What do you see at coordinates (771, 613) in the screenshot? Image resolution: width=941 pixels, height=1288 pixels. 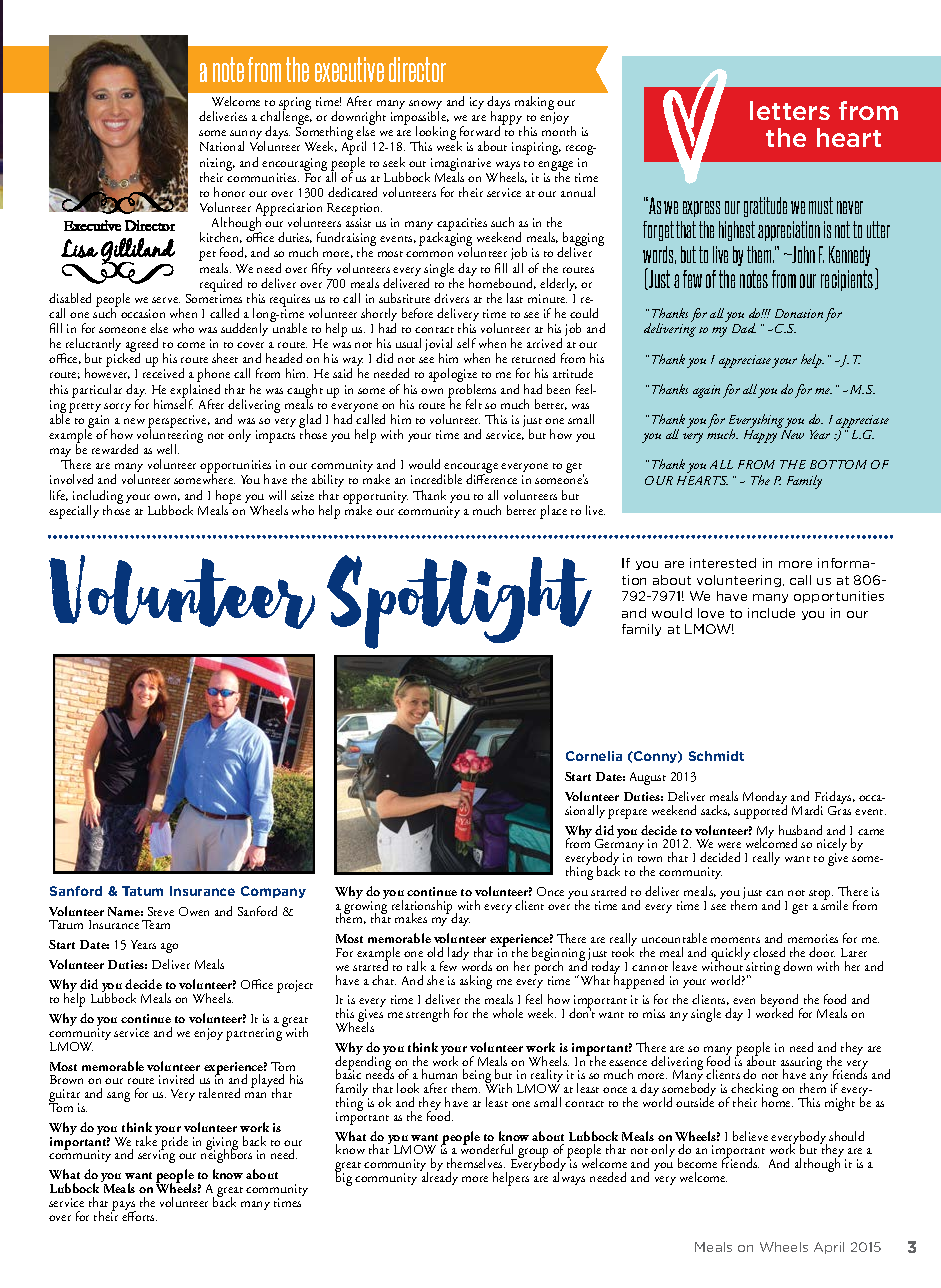 I see `include` at bounding box center [771, 613].
